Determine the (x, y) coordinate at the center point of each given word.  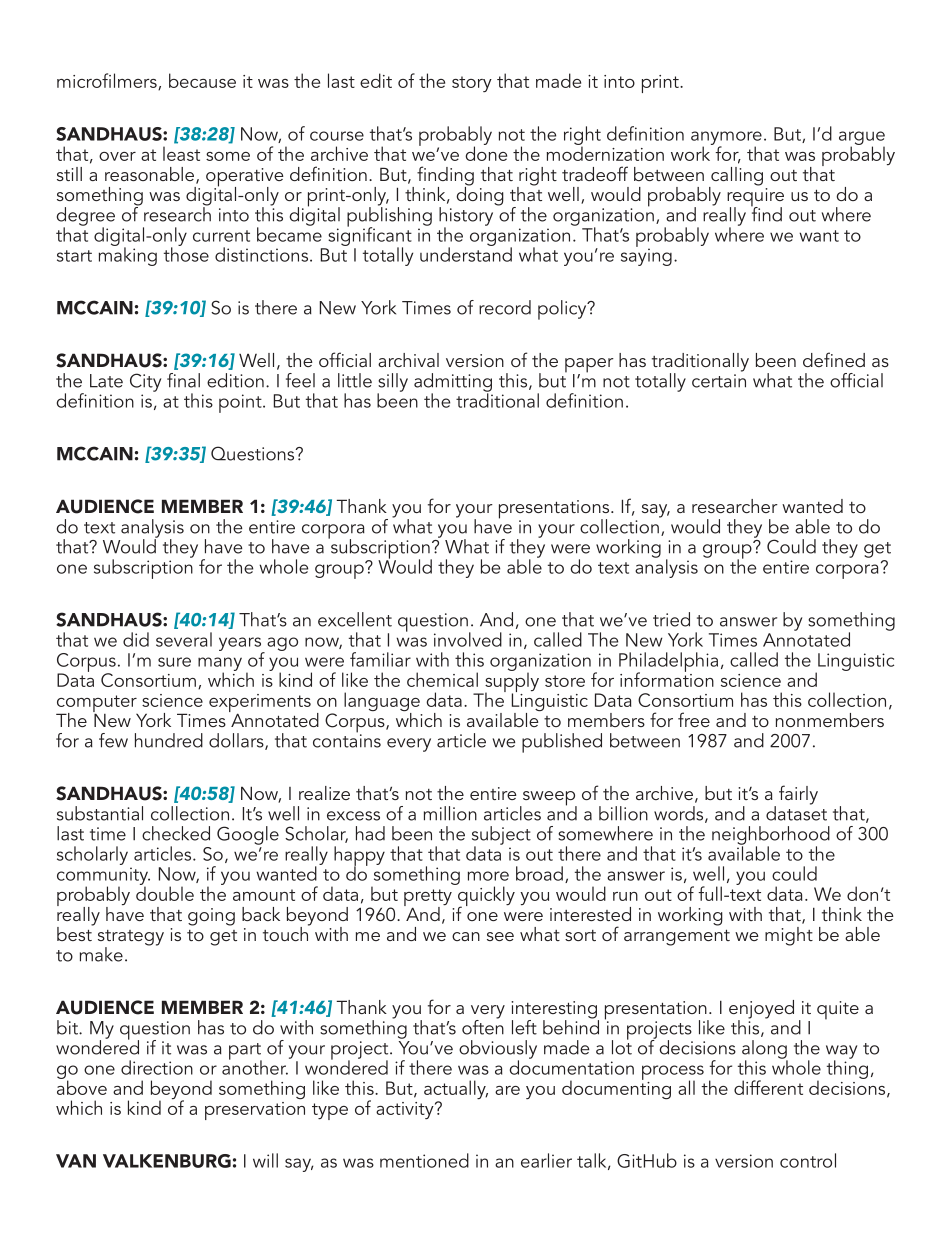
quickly (485, 896)
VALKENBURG (167, 1161)
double (165, 892)
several (184, 639)
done (486, 152)
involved (468, 639)
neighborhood (771, 836)
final (183, 380)
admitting (453, 383)
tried (671, 619)
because (202, 80)
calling (736, 177)
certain (719, 381)
